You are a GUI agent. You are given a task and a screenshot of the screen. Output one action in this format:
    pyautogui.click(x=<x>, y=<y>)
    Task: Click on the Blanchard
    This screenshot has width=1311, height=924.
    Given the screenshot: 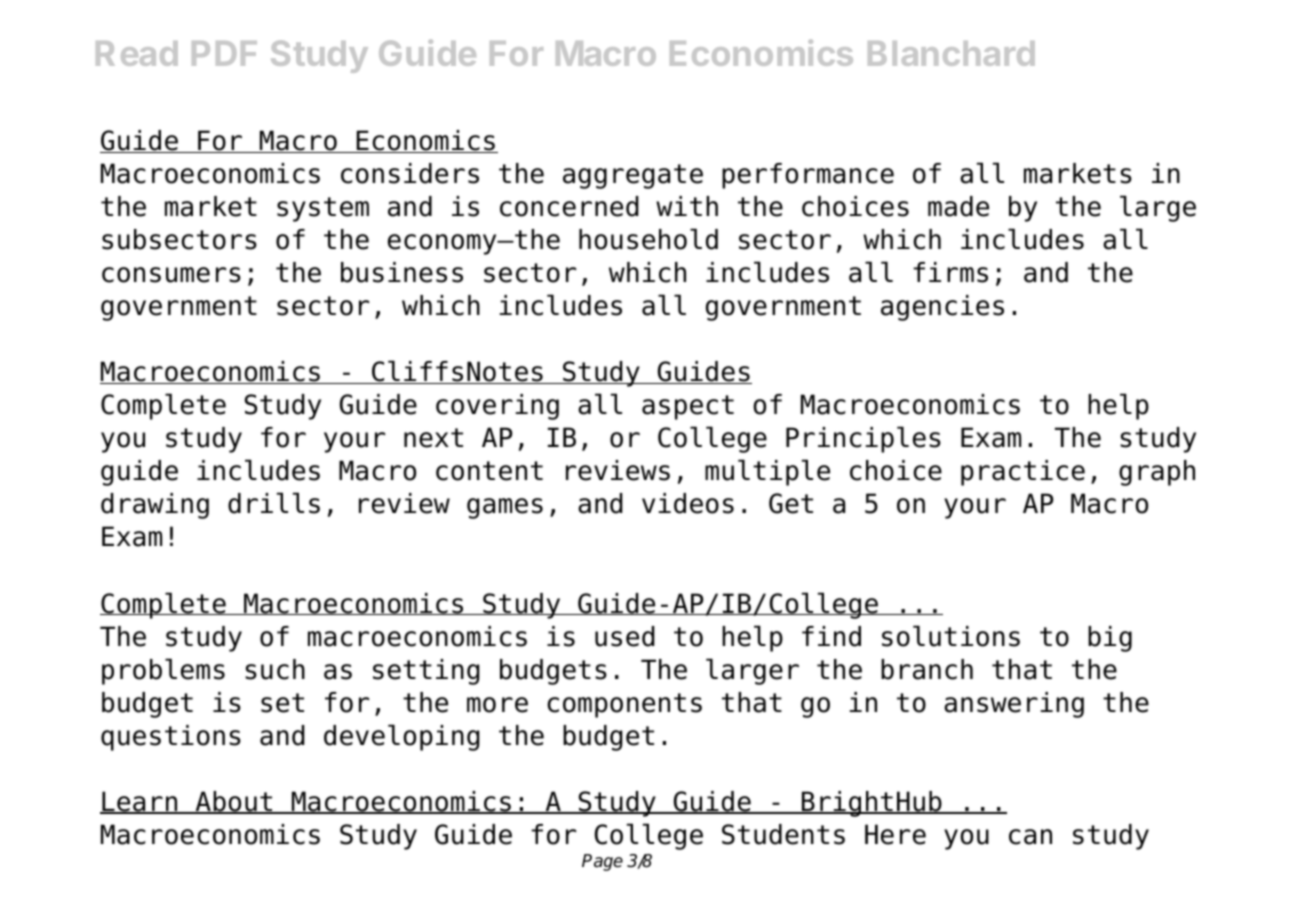 What is the action you would take?
    pyautogui.click(x=951, y=53)
